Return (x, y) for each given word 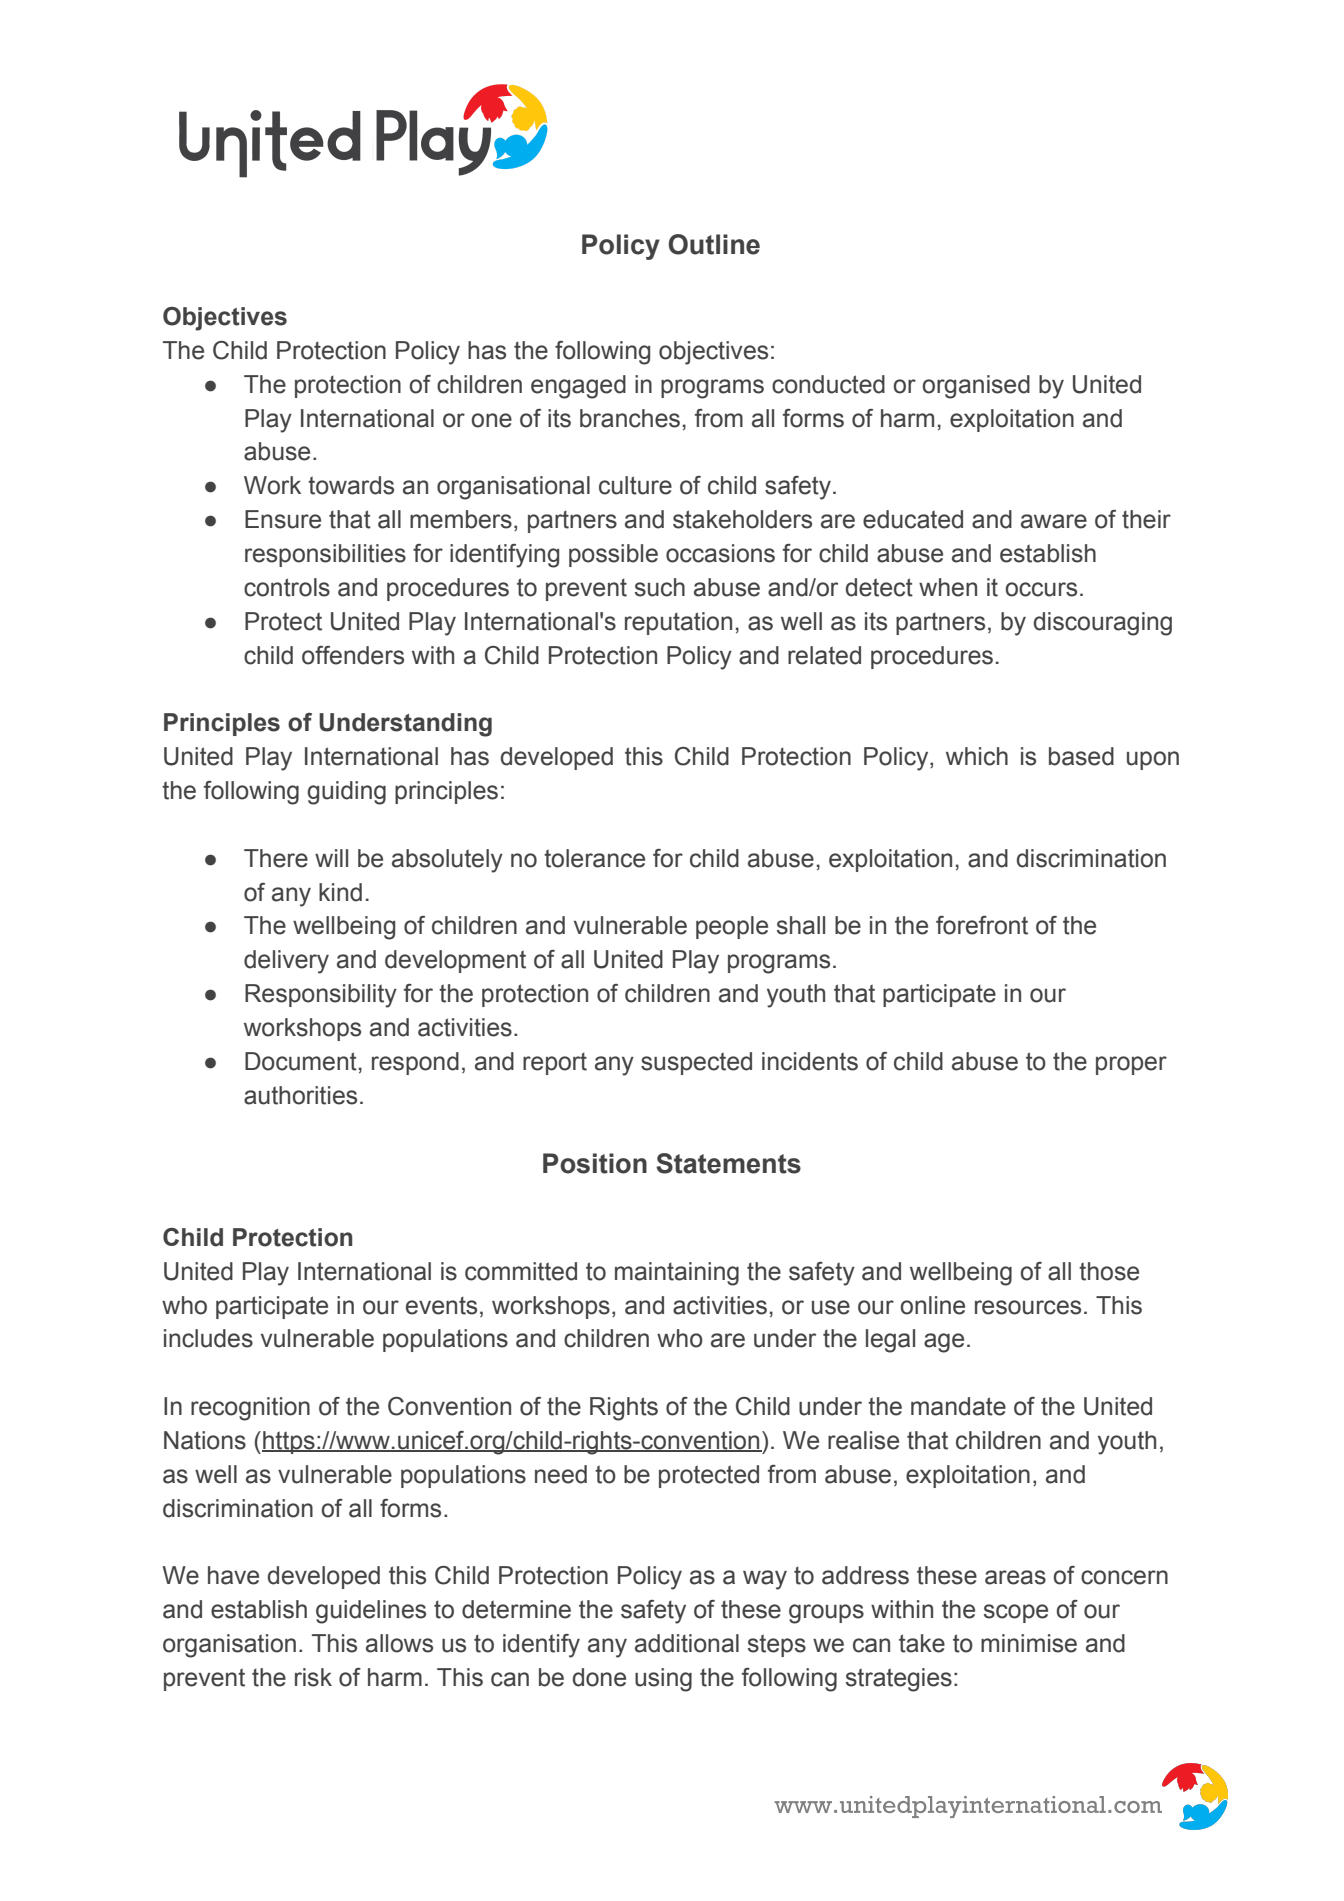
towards (351, 485)
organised (976, 387)
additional (687, 1643)
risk (313, 1677)
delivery (286, 962)
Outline (714, 244)
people (732, 927)
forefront (982, 925)
